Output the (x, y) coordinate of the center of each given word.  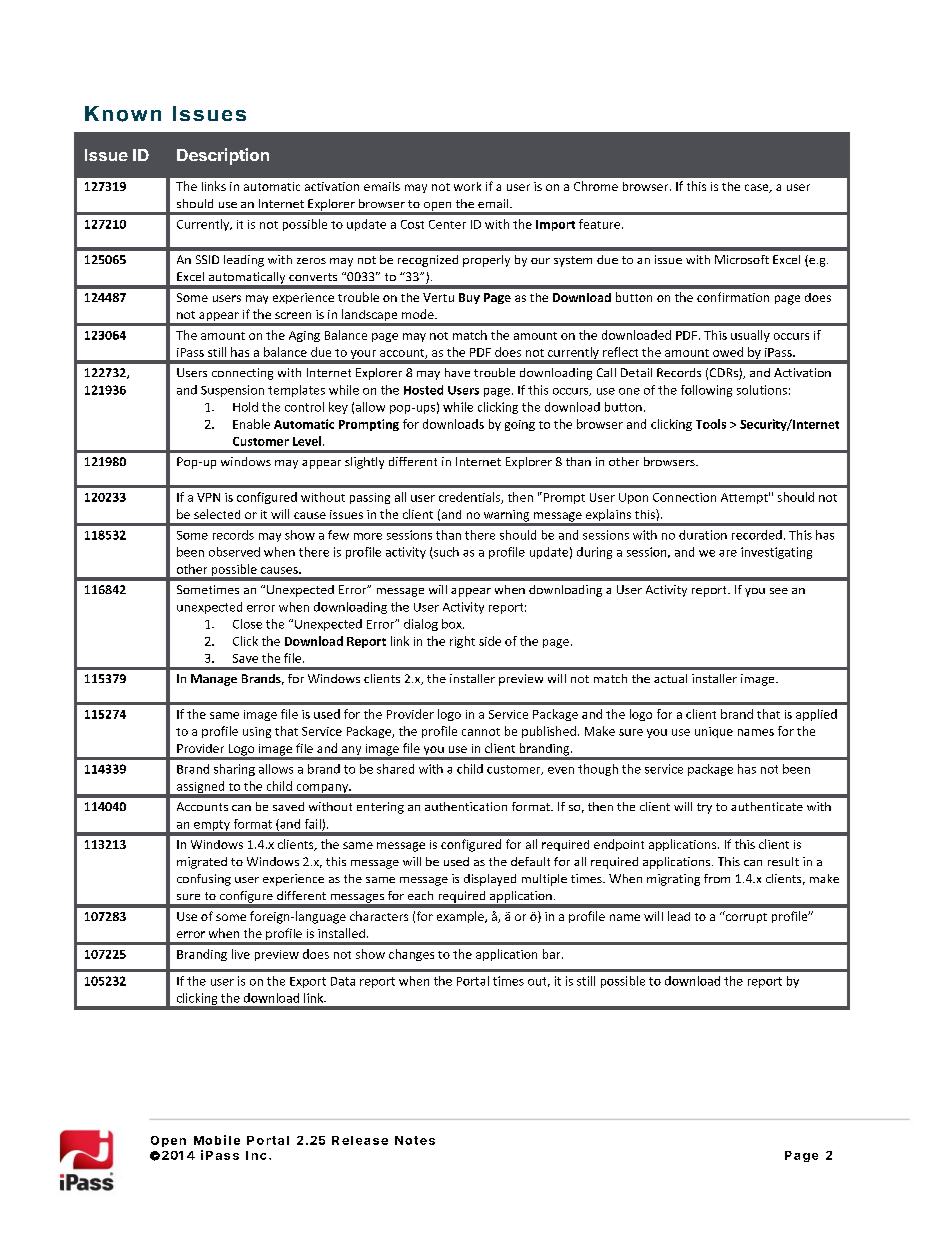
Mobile (217, 1140)
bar (553, 954)
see (779, 591)
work (467, 186)
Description (223, 156)
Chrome (596, 186)
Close (247, 624)
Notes (415, 1140)
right (462, 642)
